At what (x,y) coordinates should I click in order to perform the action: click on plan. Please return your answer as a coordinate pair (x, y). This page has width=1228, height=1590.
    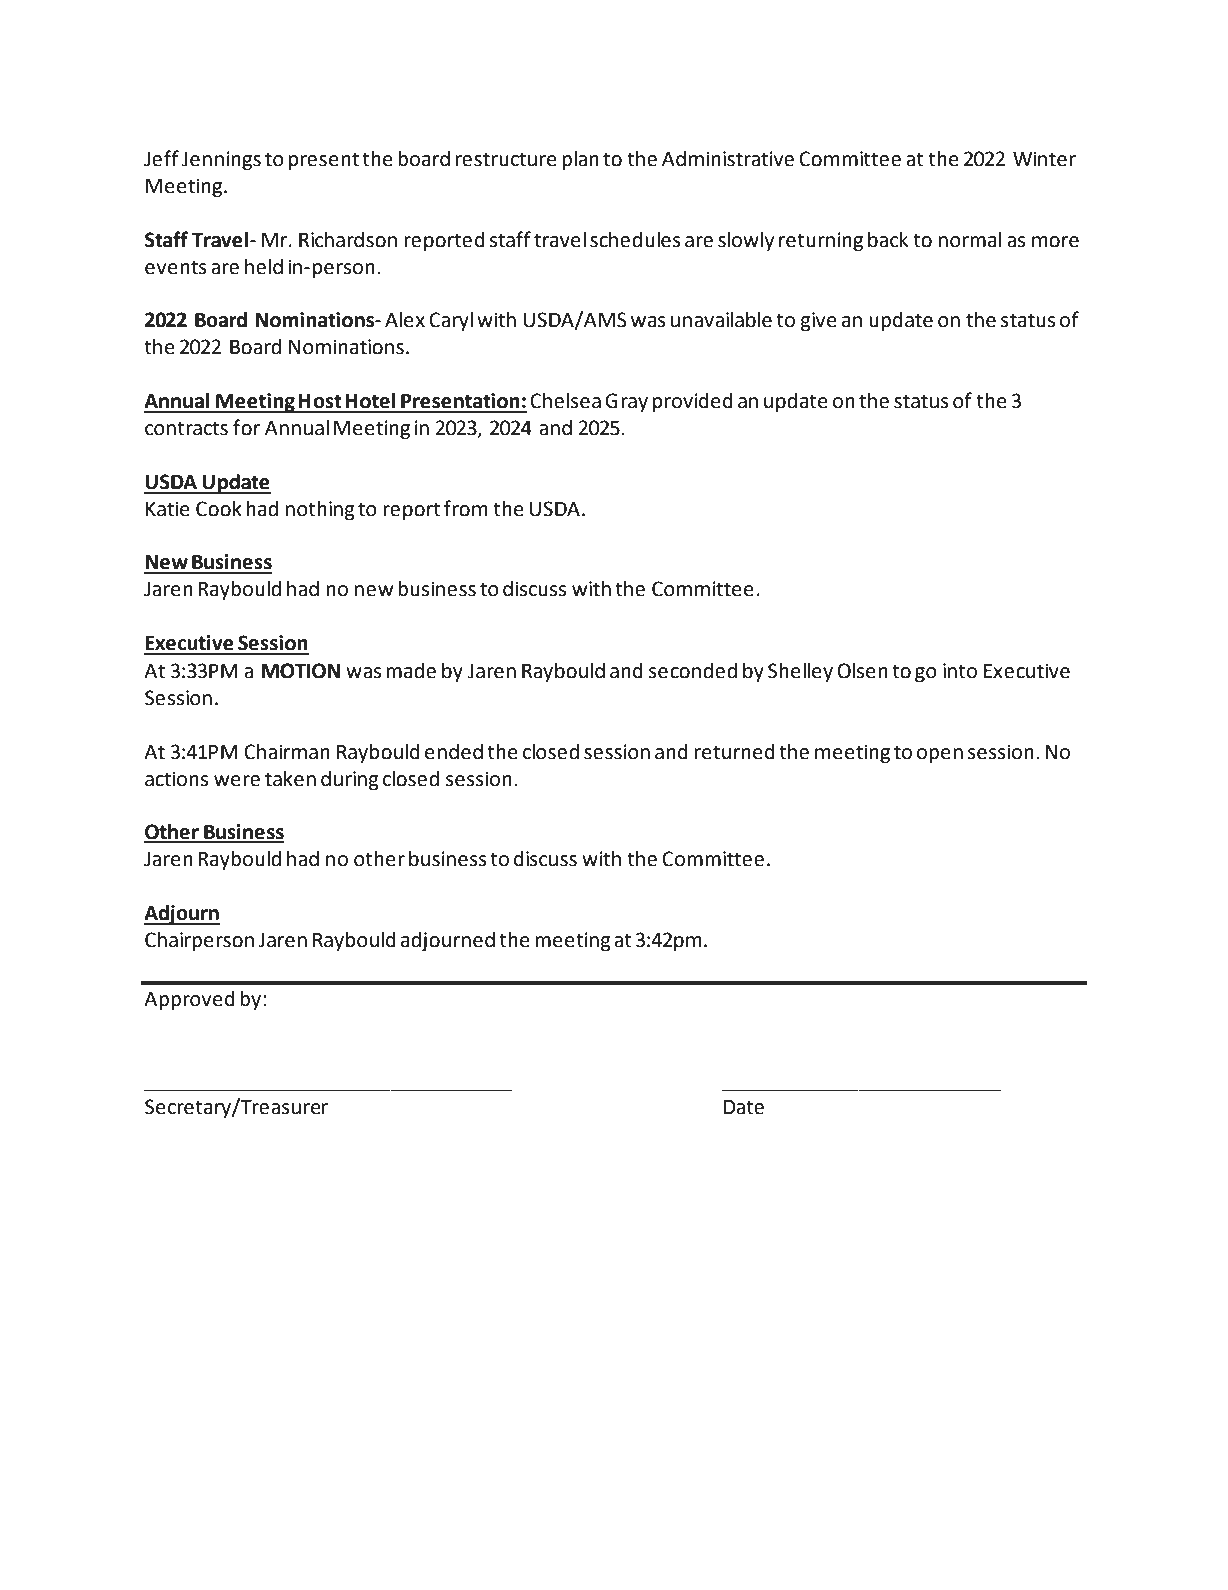
    Looking at the image, I should click on (580, 161).
